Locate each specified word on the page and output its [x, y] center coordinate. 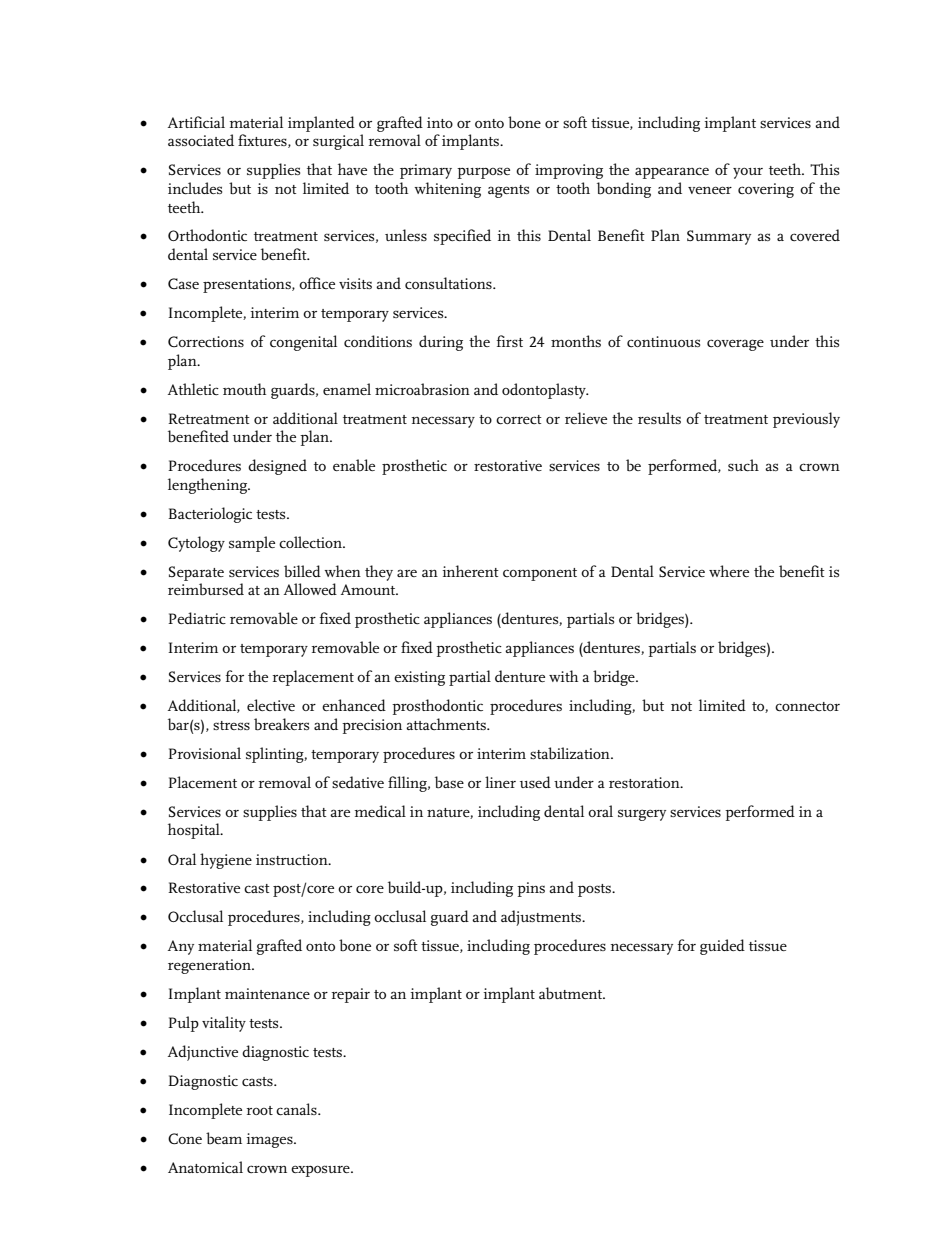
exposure [321, 1171]
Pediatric [197, 618]
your [748, 173]
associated [201, 140]
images [270, 1140]
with [563, 676]
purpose [483, 173]
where [729, 571]
